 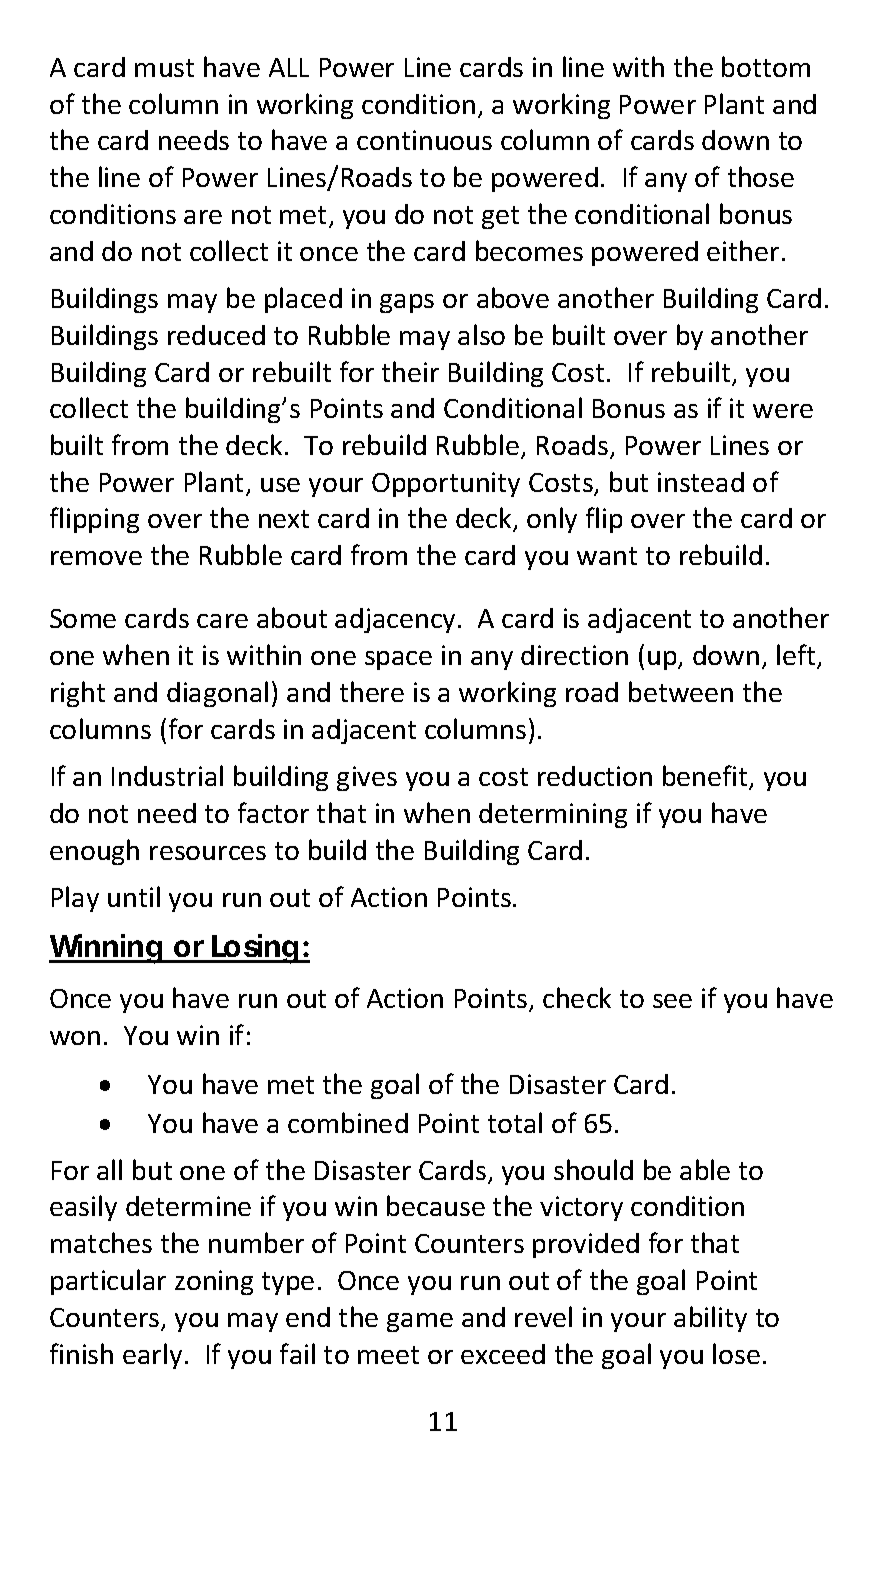 What do you see at coordinates (710, 1319) in the image?
I see `ability` at bounding box center [710, 1319].
